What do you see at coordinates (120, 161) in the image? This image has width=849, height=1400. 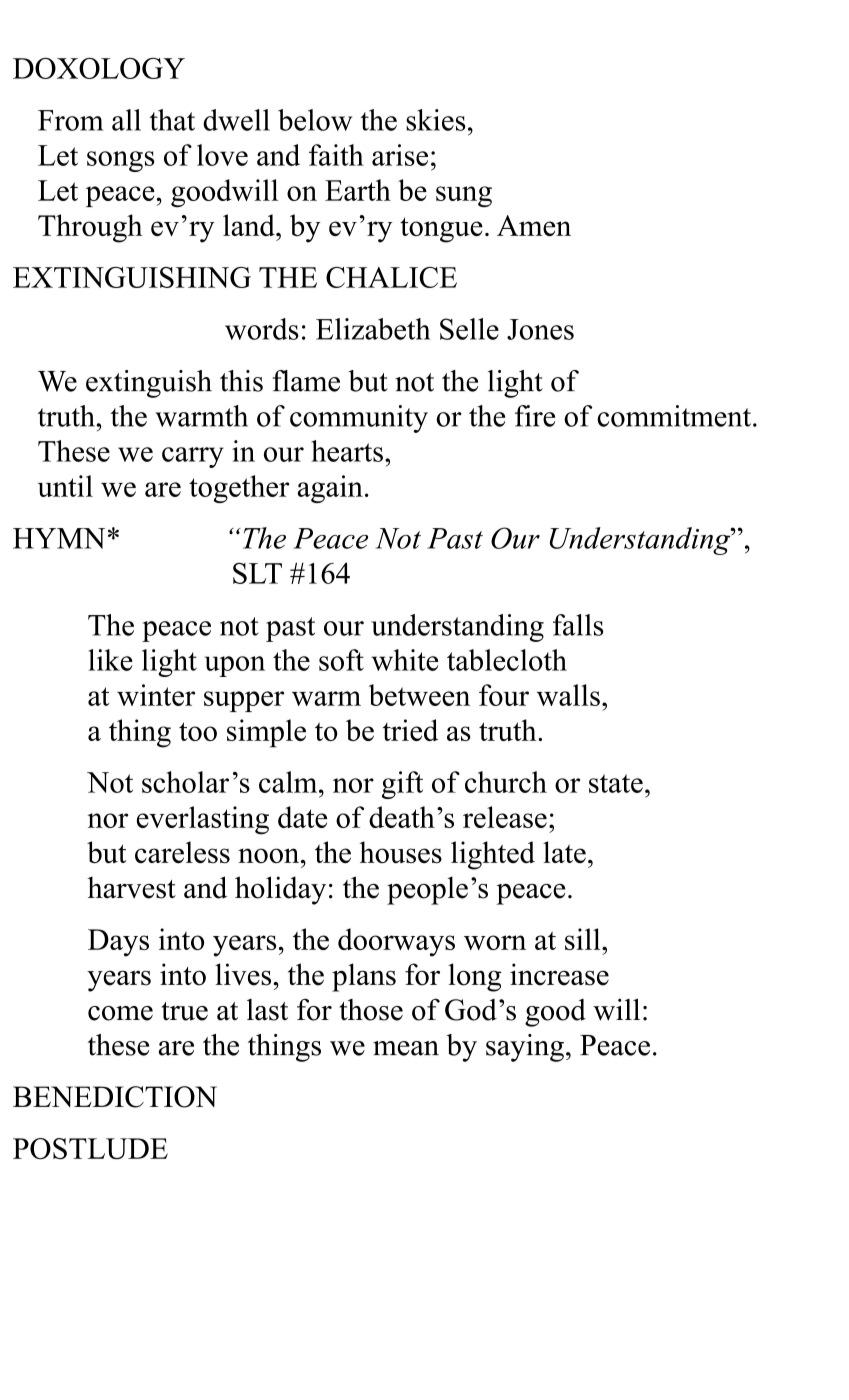 I see `songs` at bounding box center [120, 161].
